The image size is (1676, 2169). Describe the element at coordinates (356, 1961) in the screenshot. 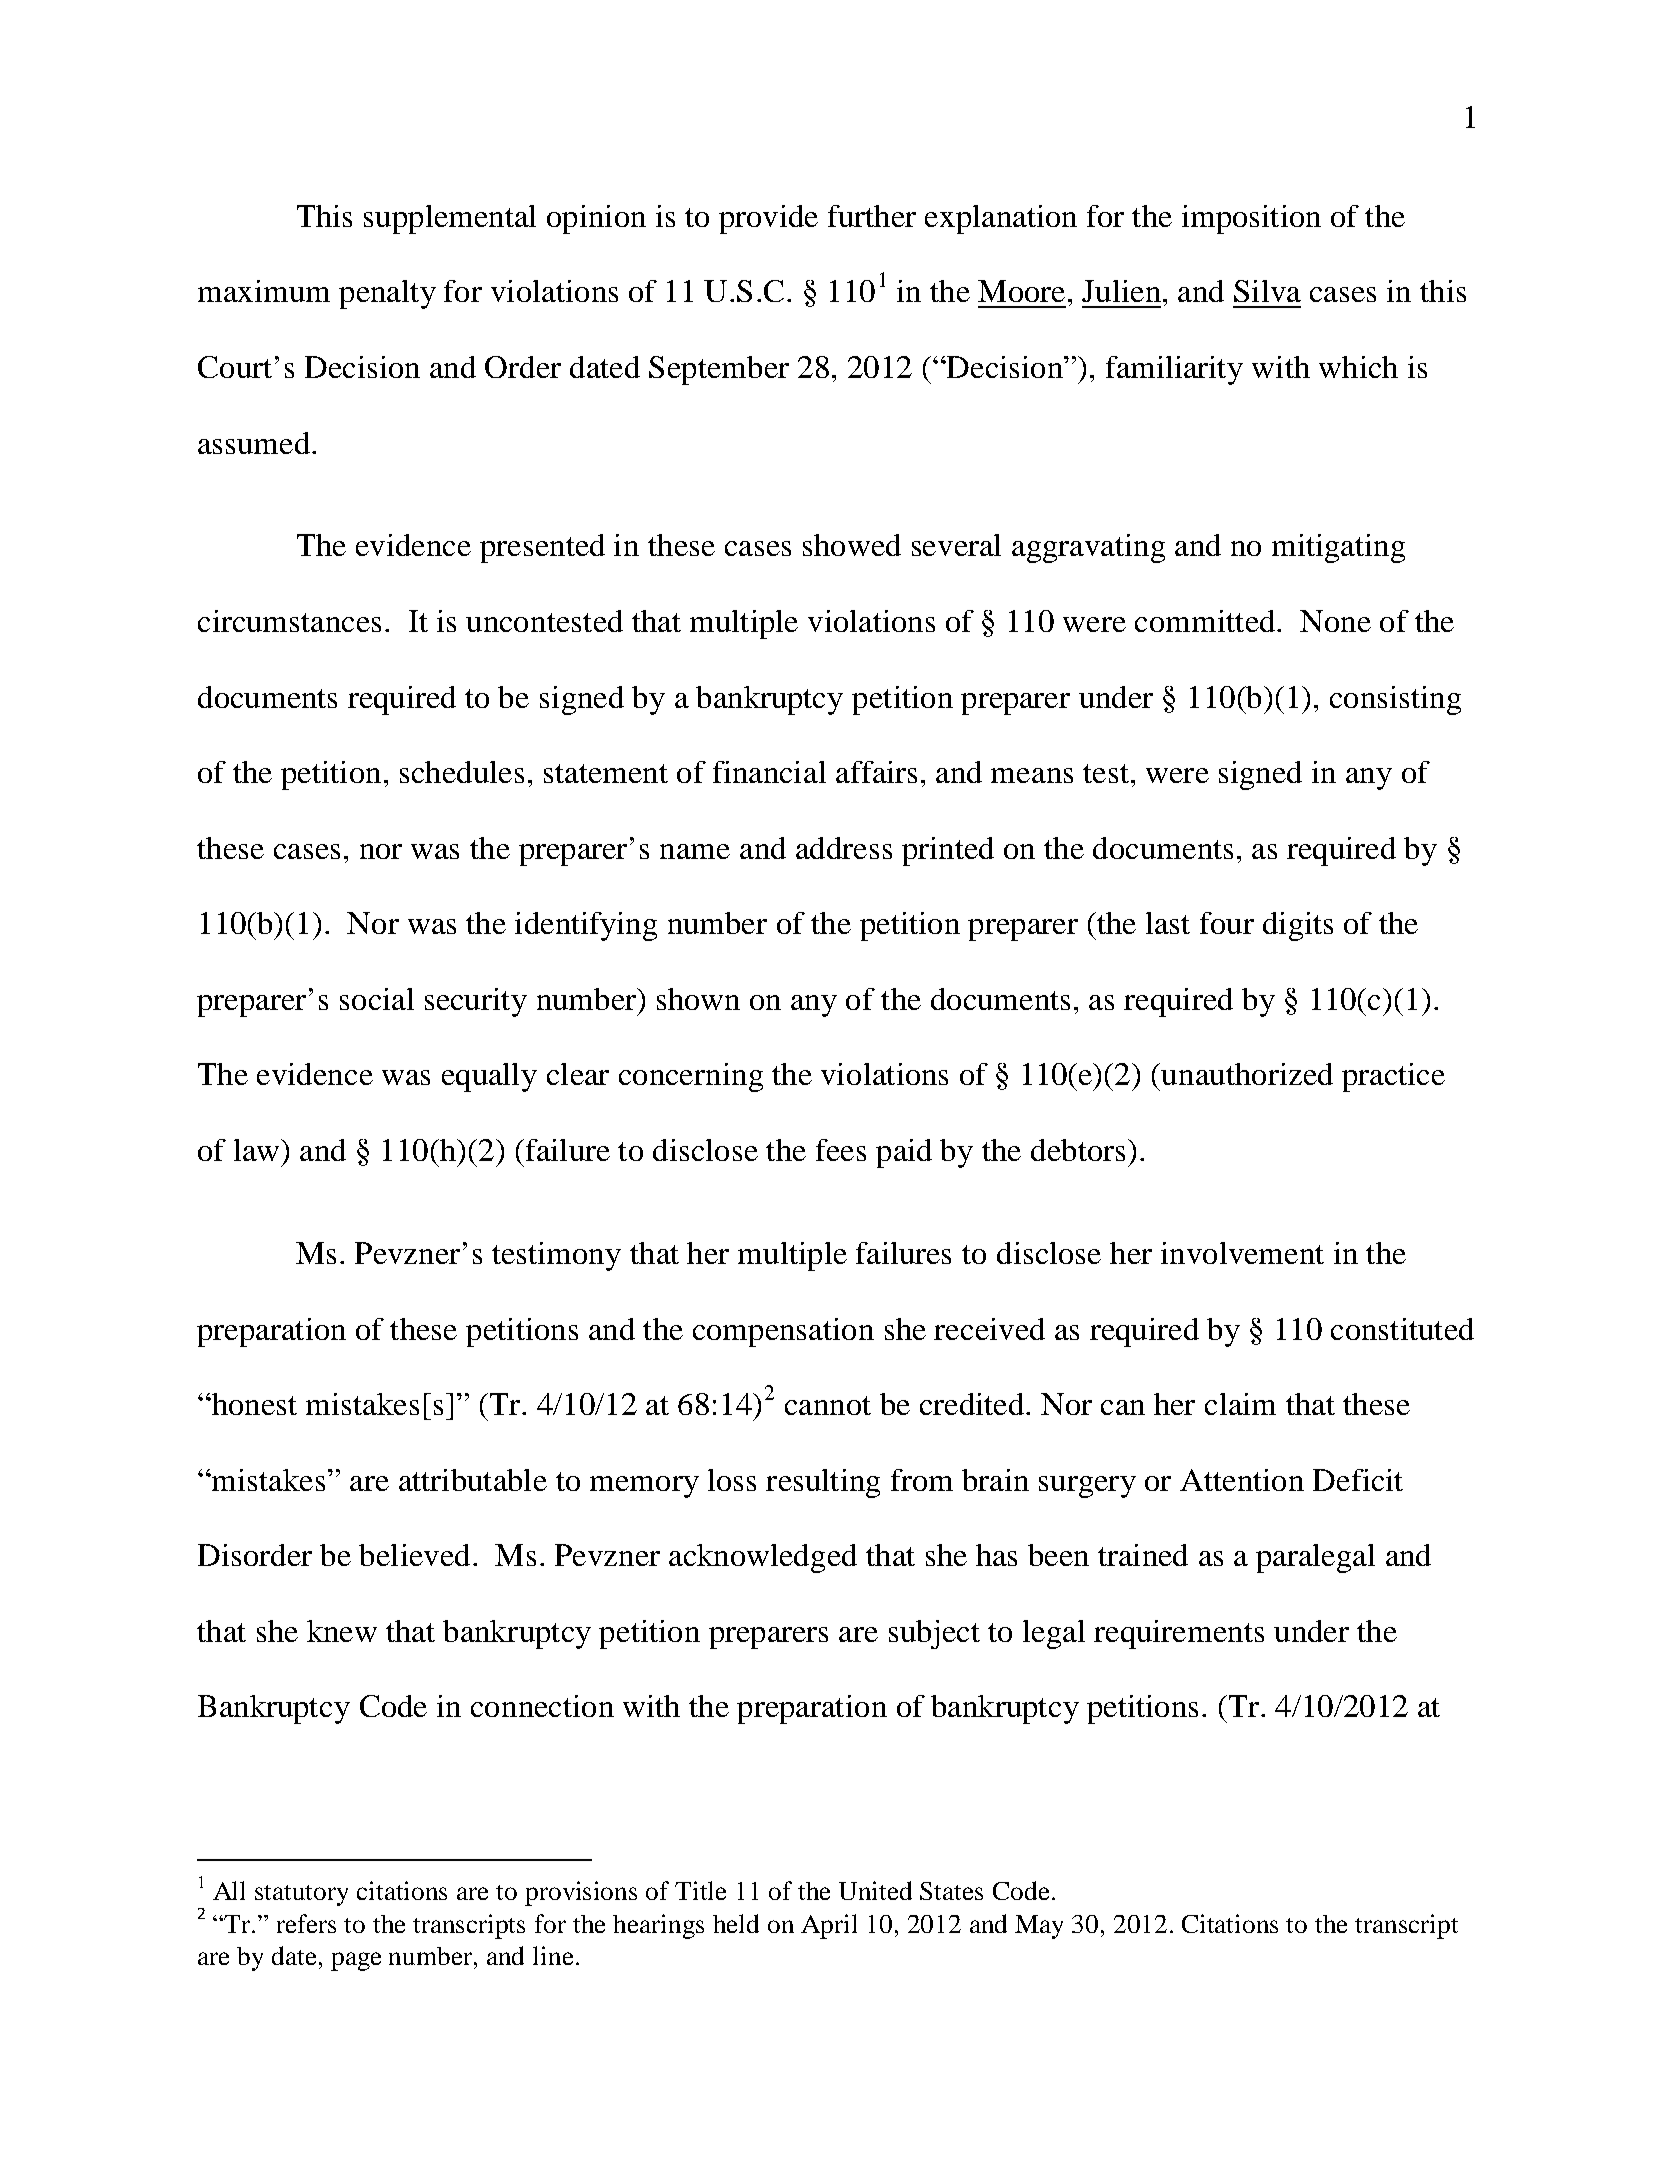

I see `page` at that location.
